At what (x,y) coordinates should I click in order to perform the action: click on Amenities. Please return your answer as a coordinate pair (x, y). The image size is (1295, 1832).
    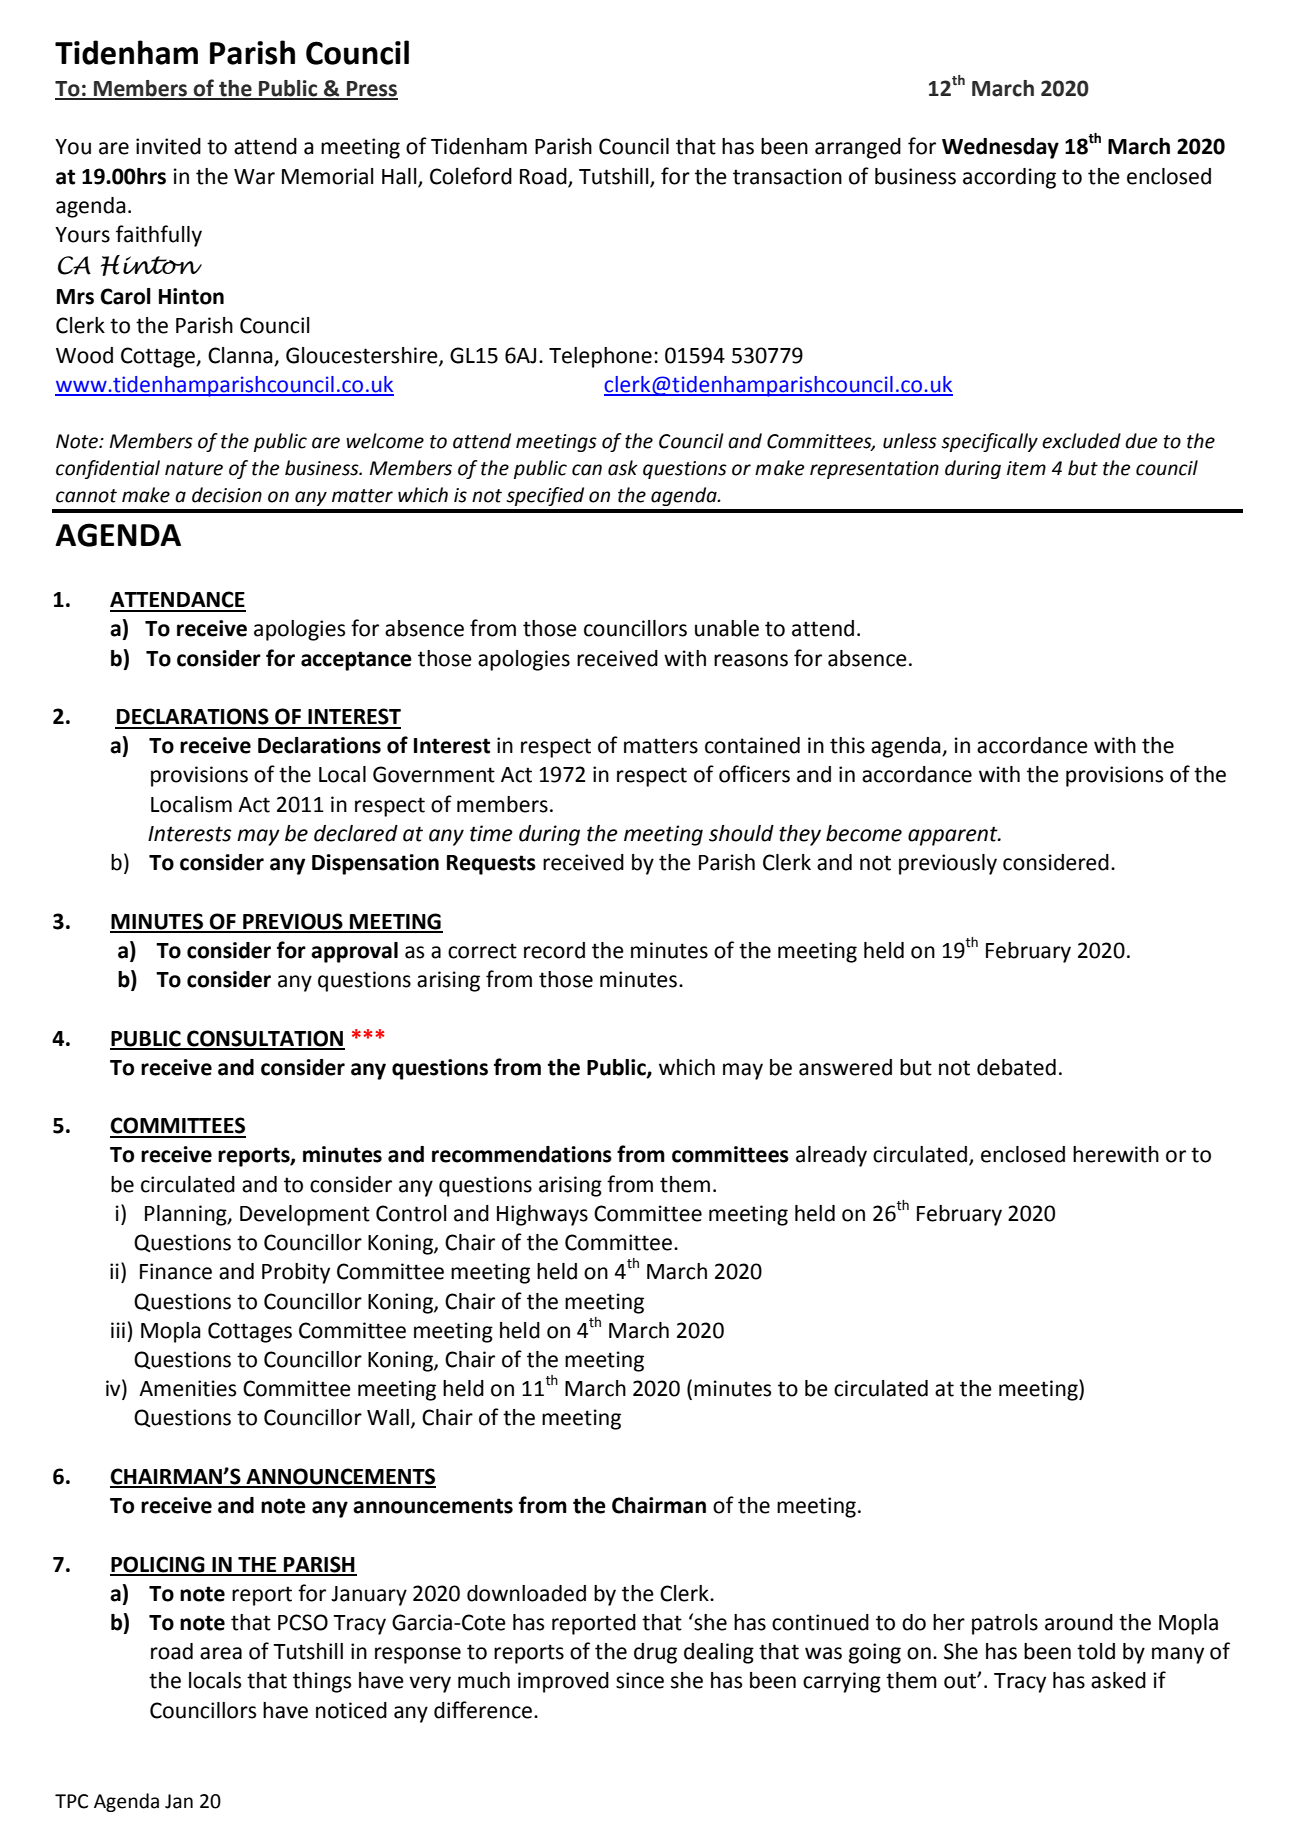
    Looking at the image, I should click on (187, 1388).
